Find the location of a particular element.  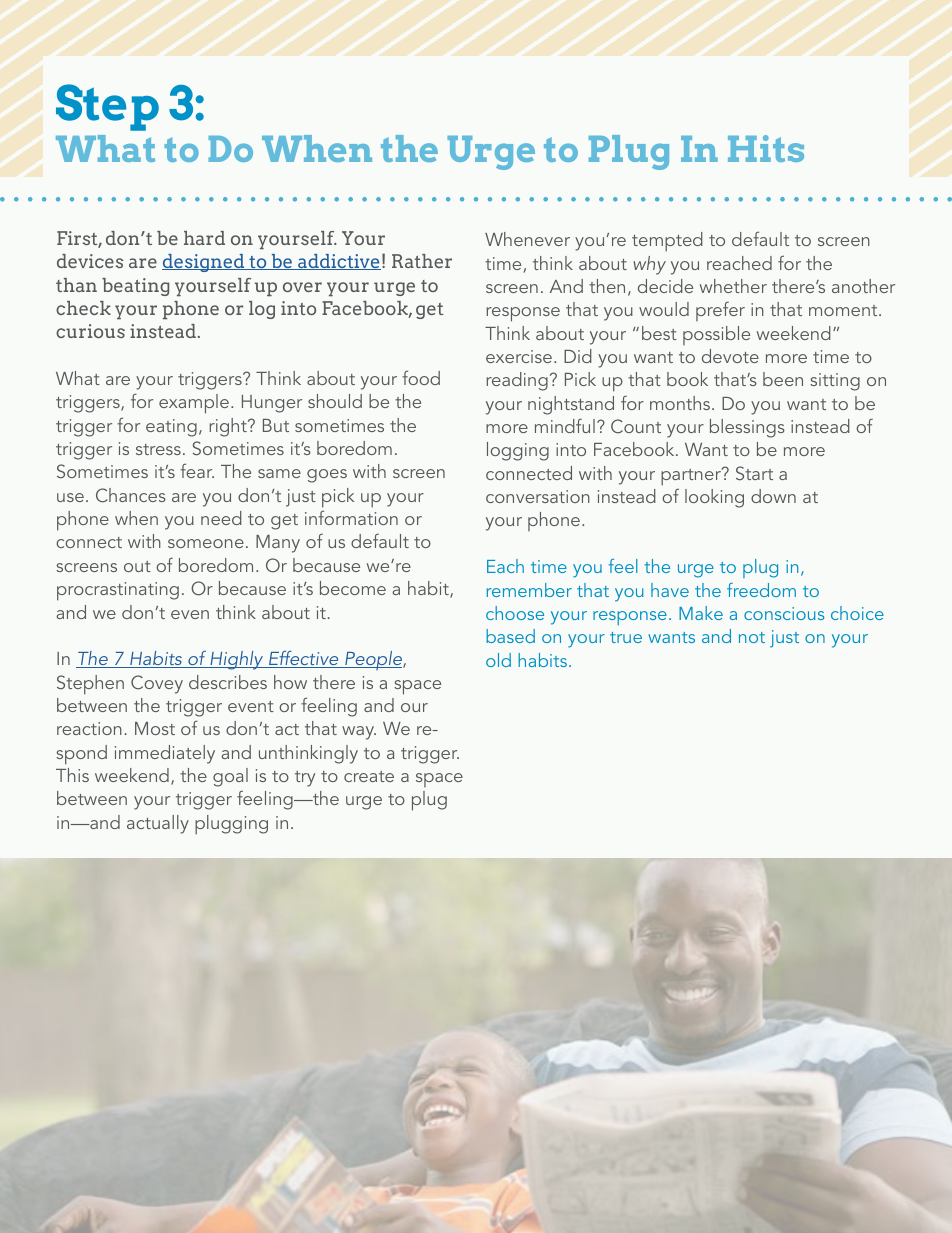

freedom is located at coordinates (761, 590).
